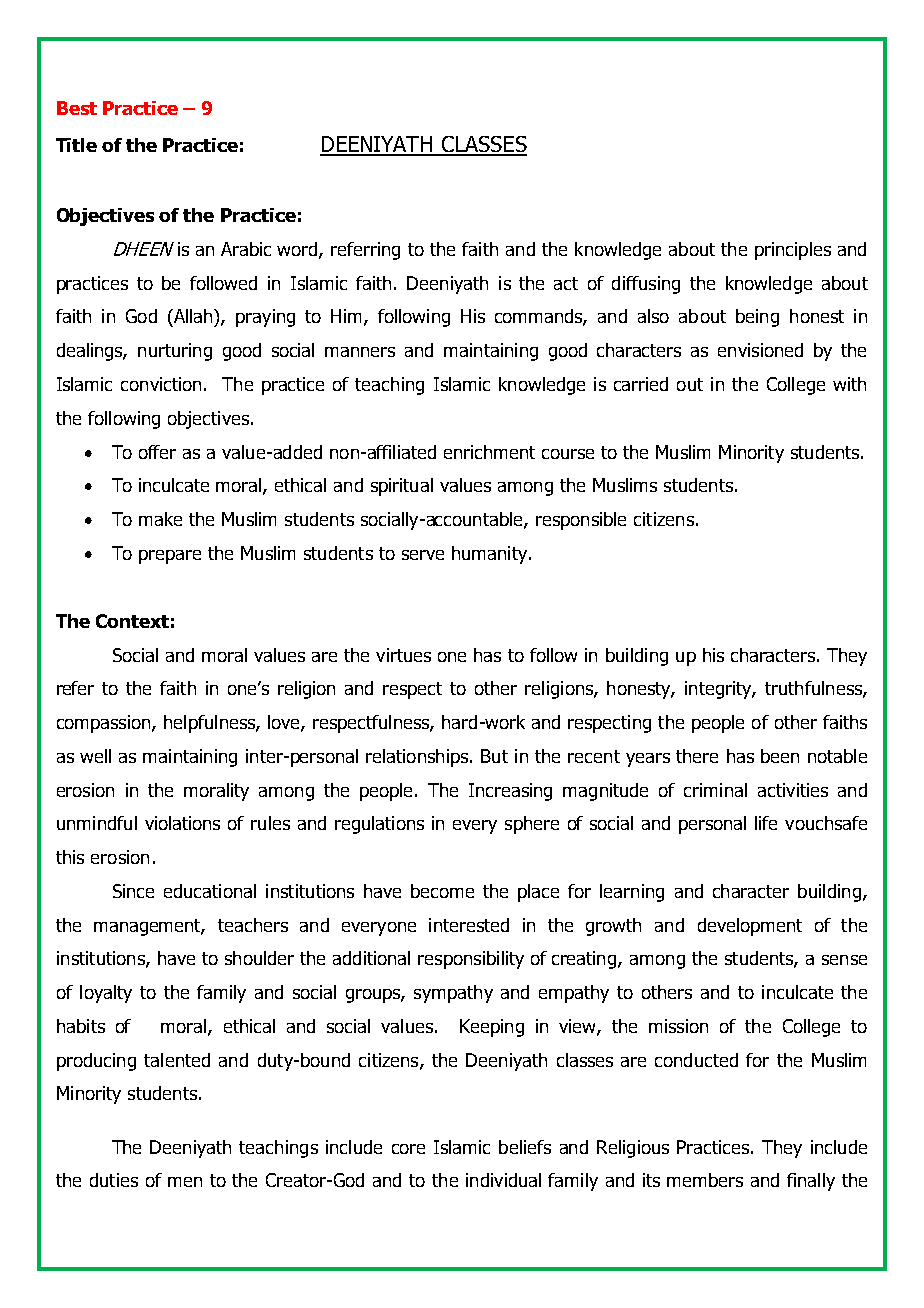 The width and height of the screenshot is (924, 1308). Describe the element at coordinates (793, 251) in the screenshot. I see `principles` at that location.
